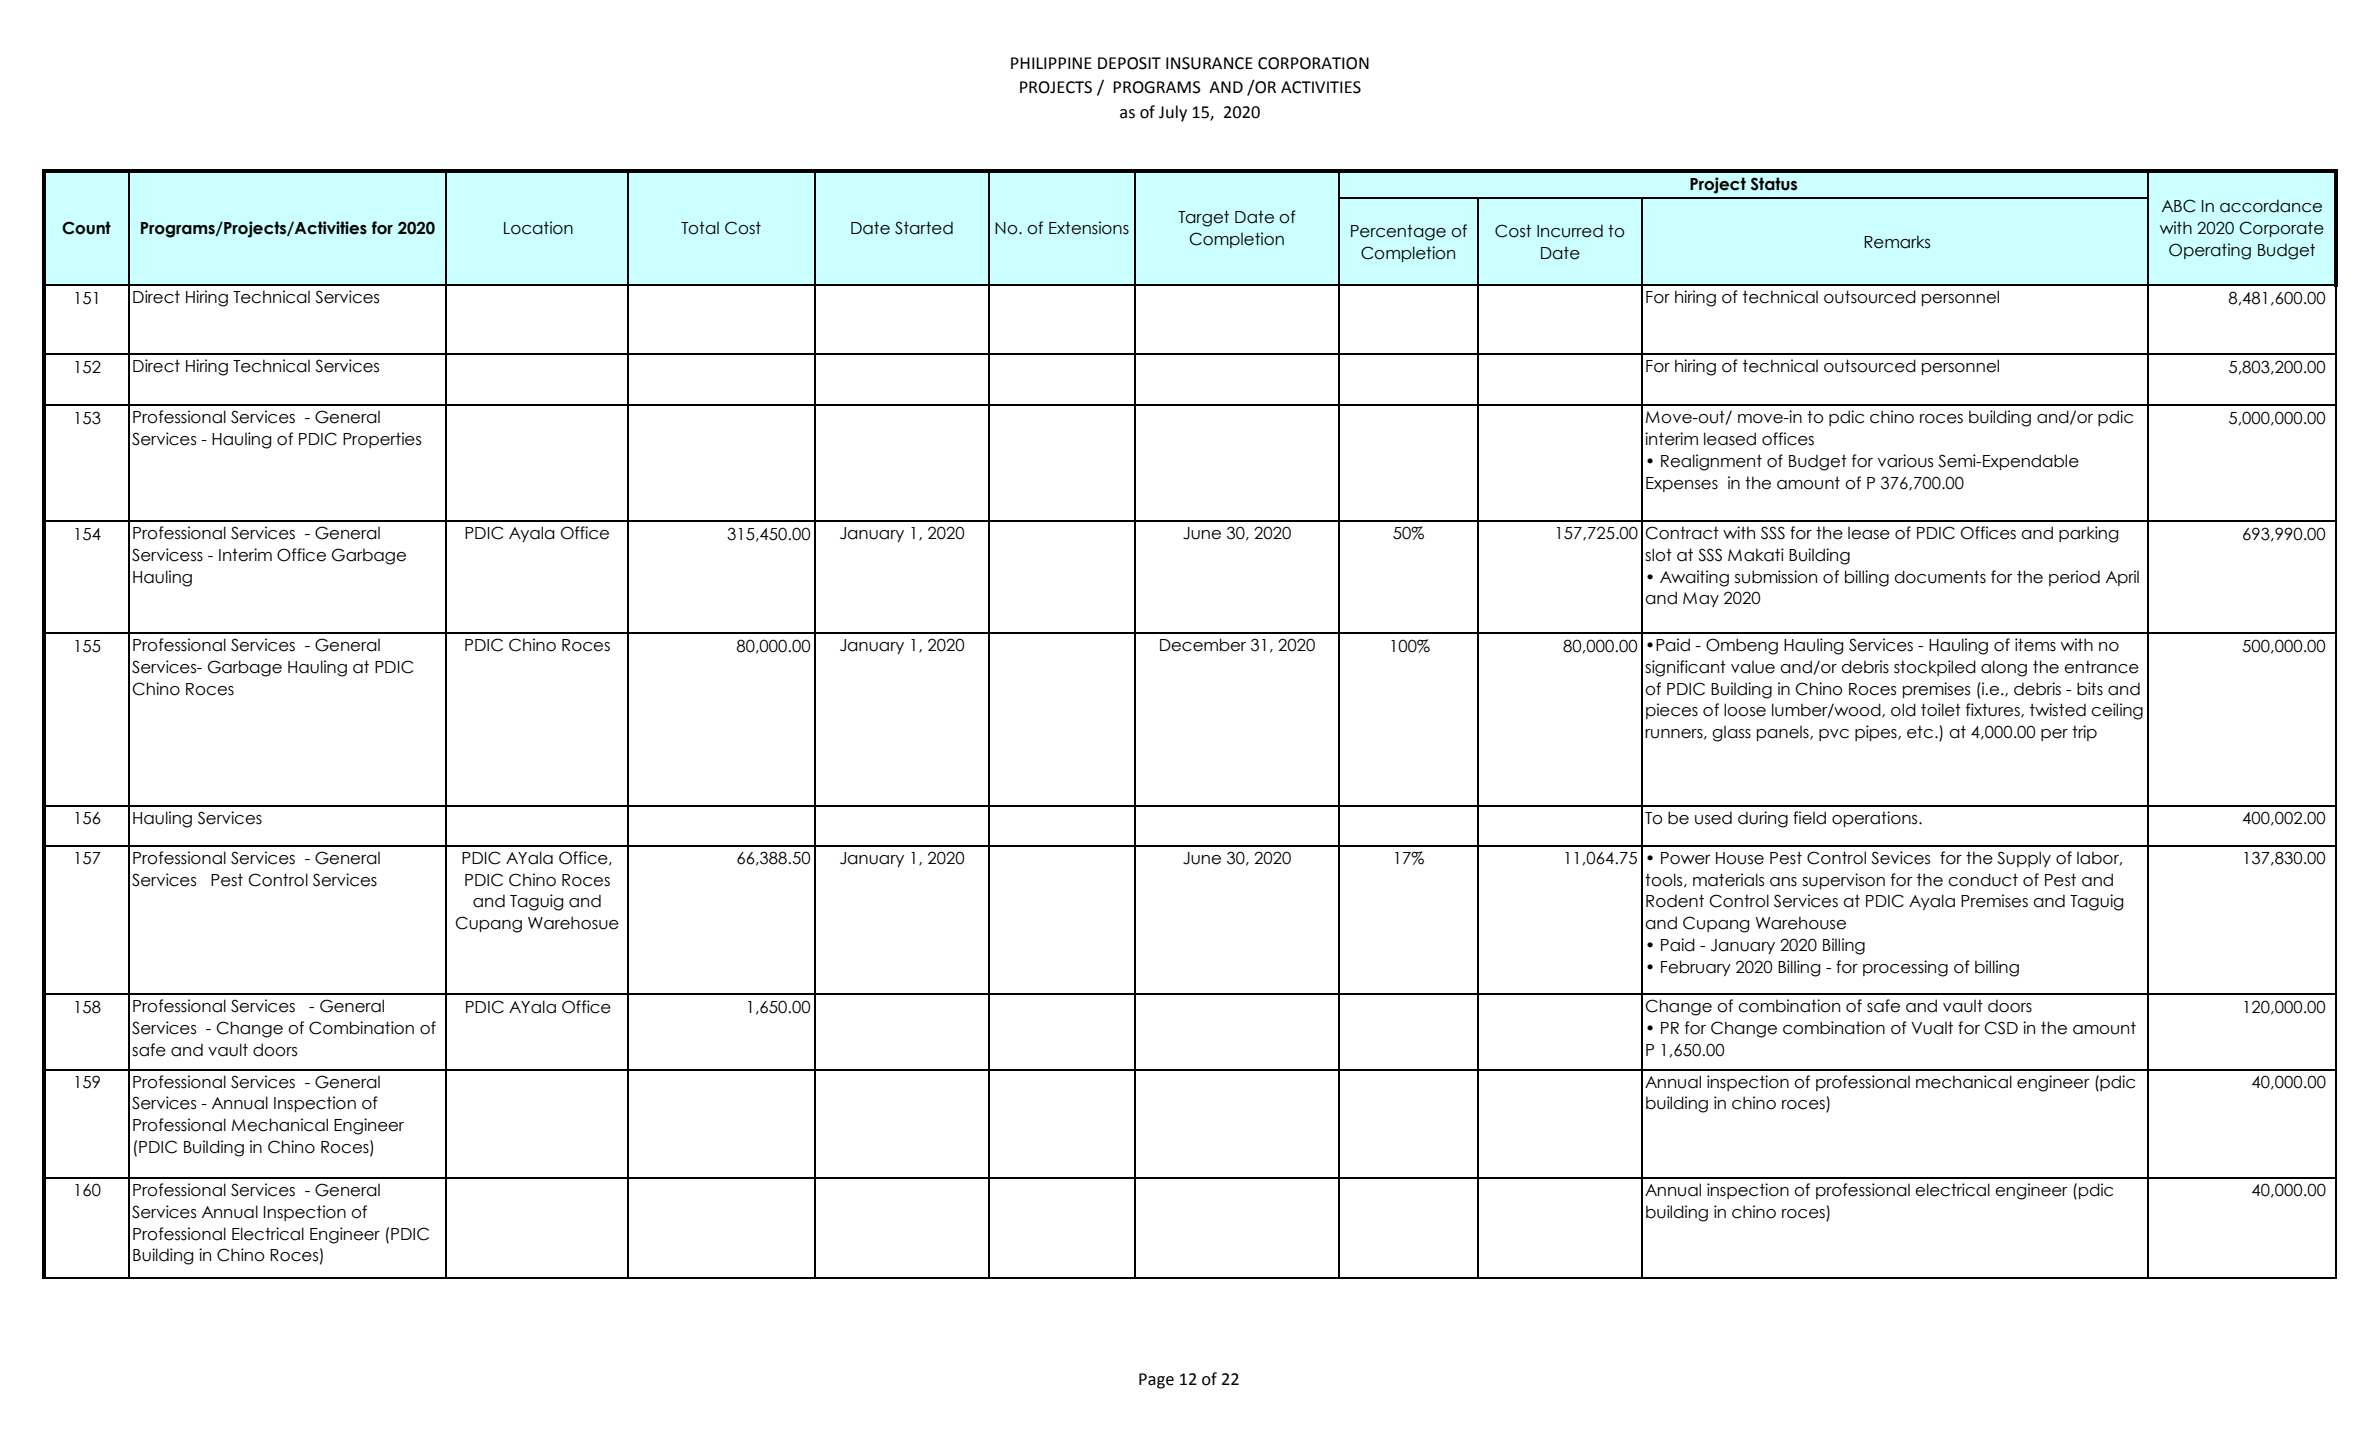 This screenshot has width=2380, height=1445. What do you see at coordinates (382, 440) in the screenshot?
I see `Properties` at bounding box center [382, 440].
